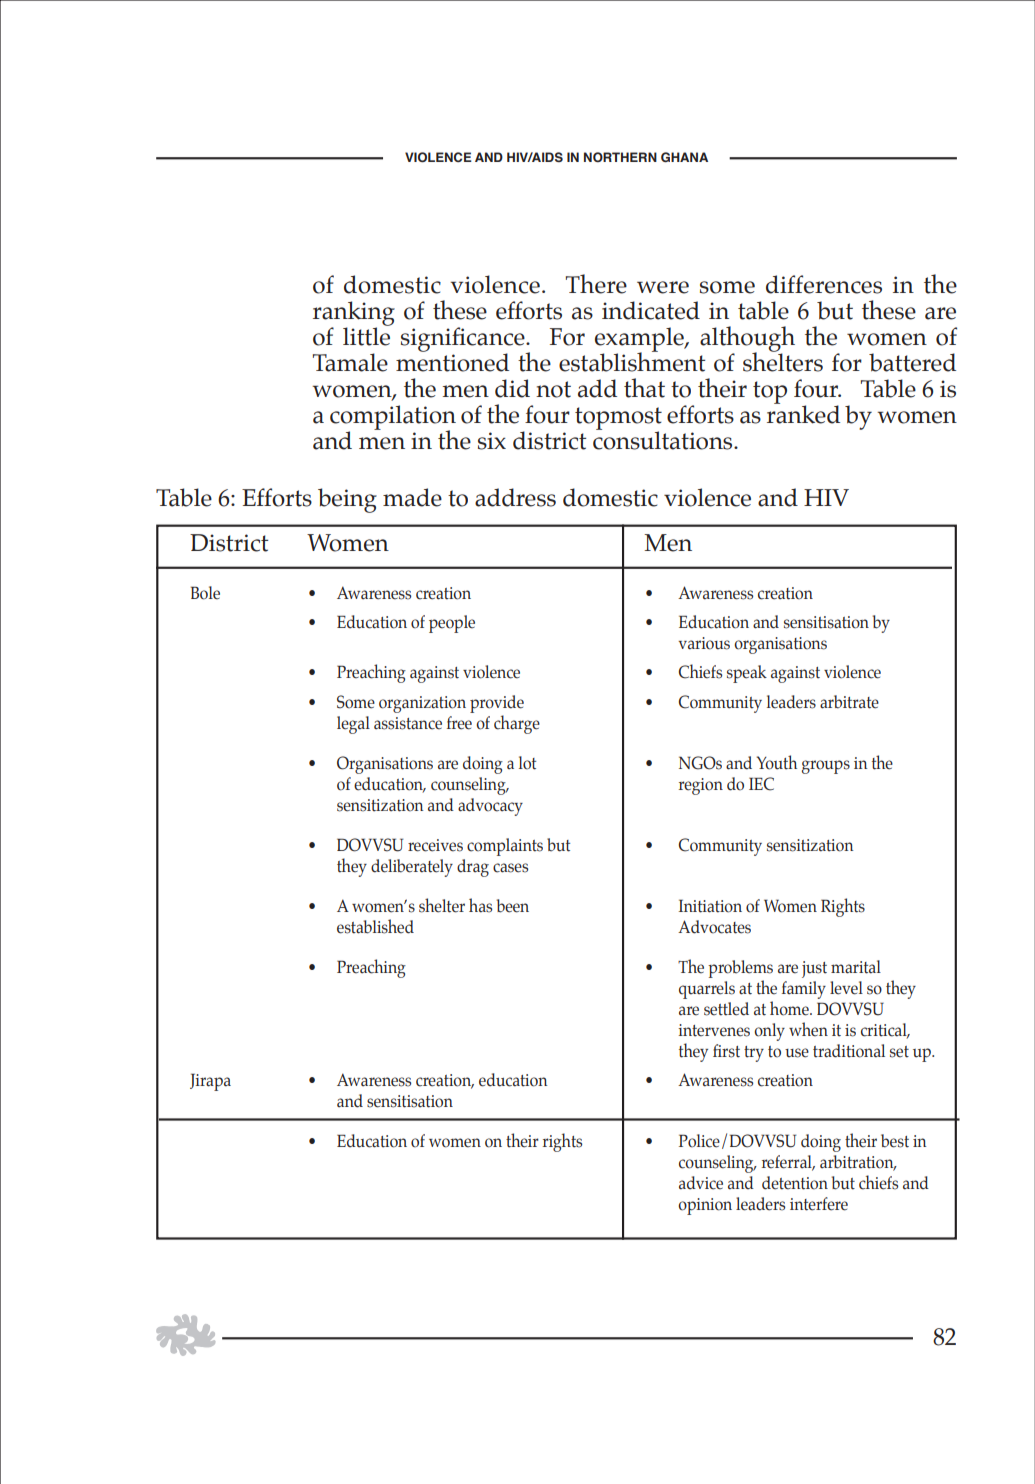 The height and width of the page is (1484, 1035). What do you see at coordinates (795, 1183) in the page?
I see `detention` at bounding box center [795, 1183].
